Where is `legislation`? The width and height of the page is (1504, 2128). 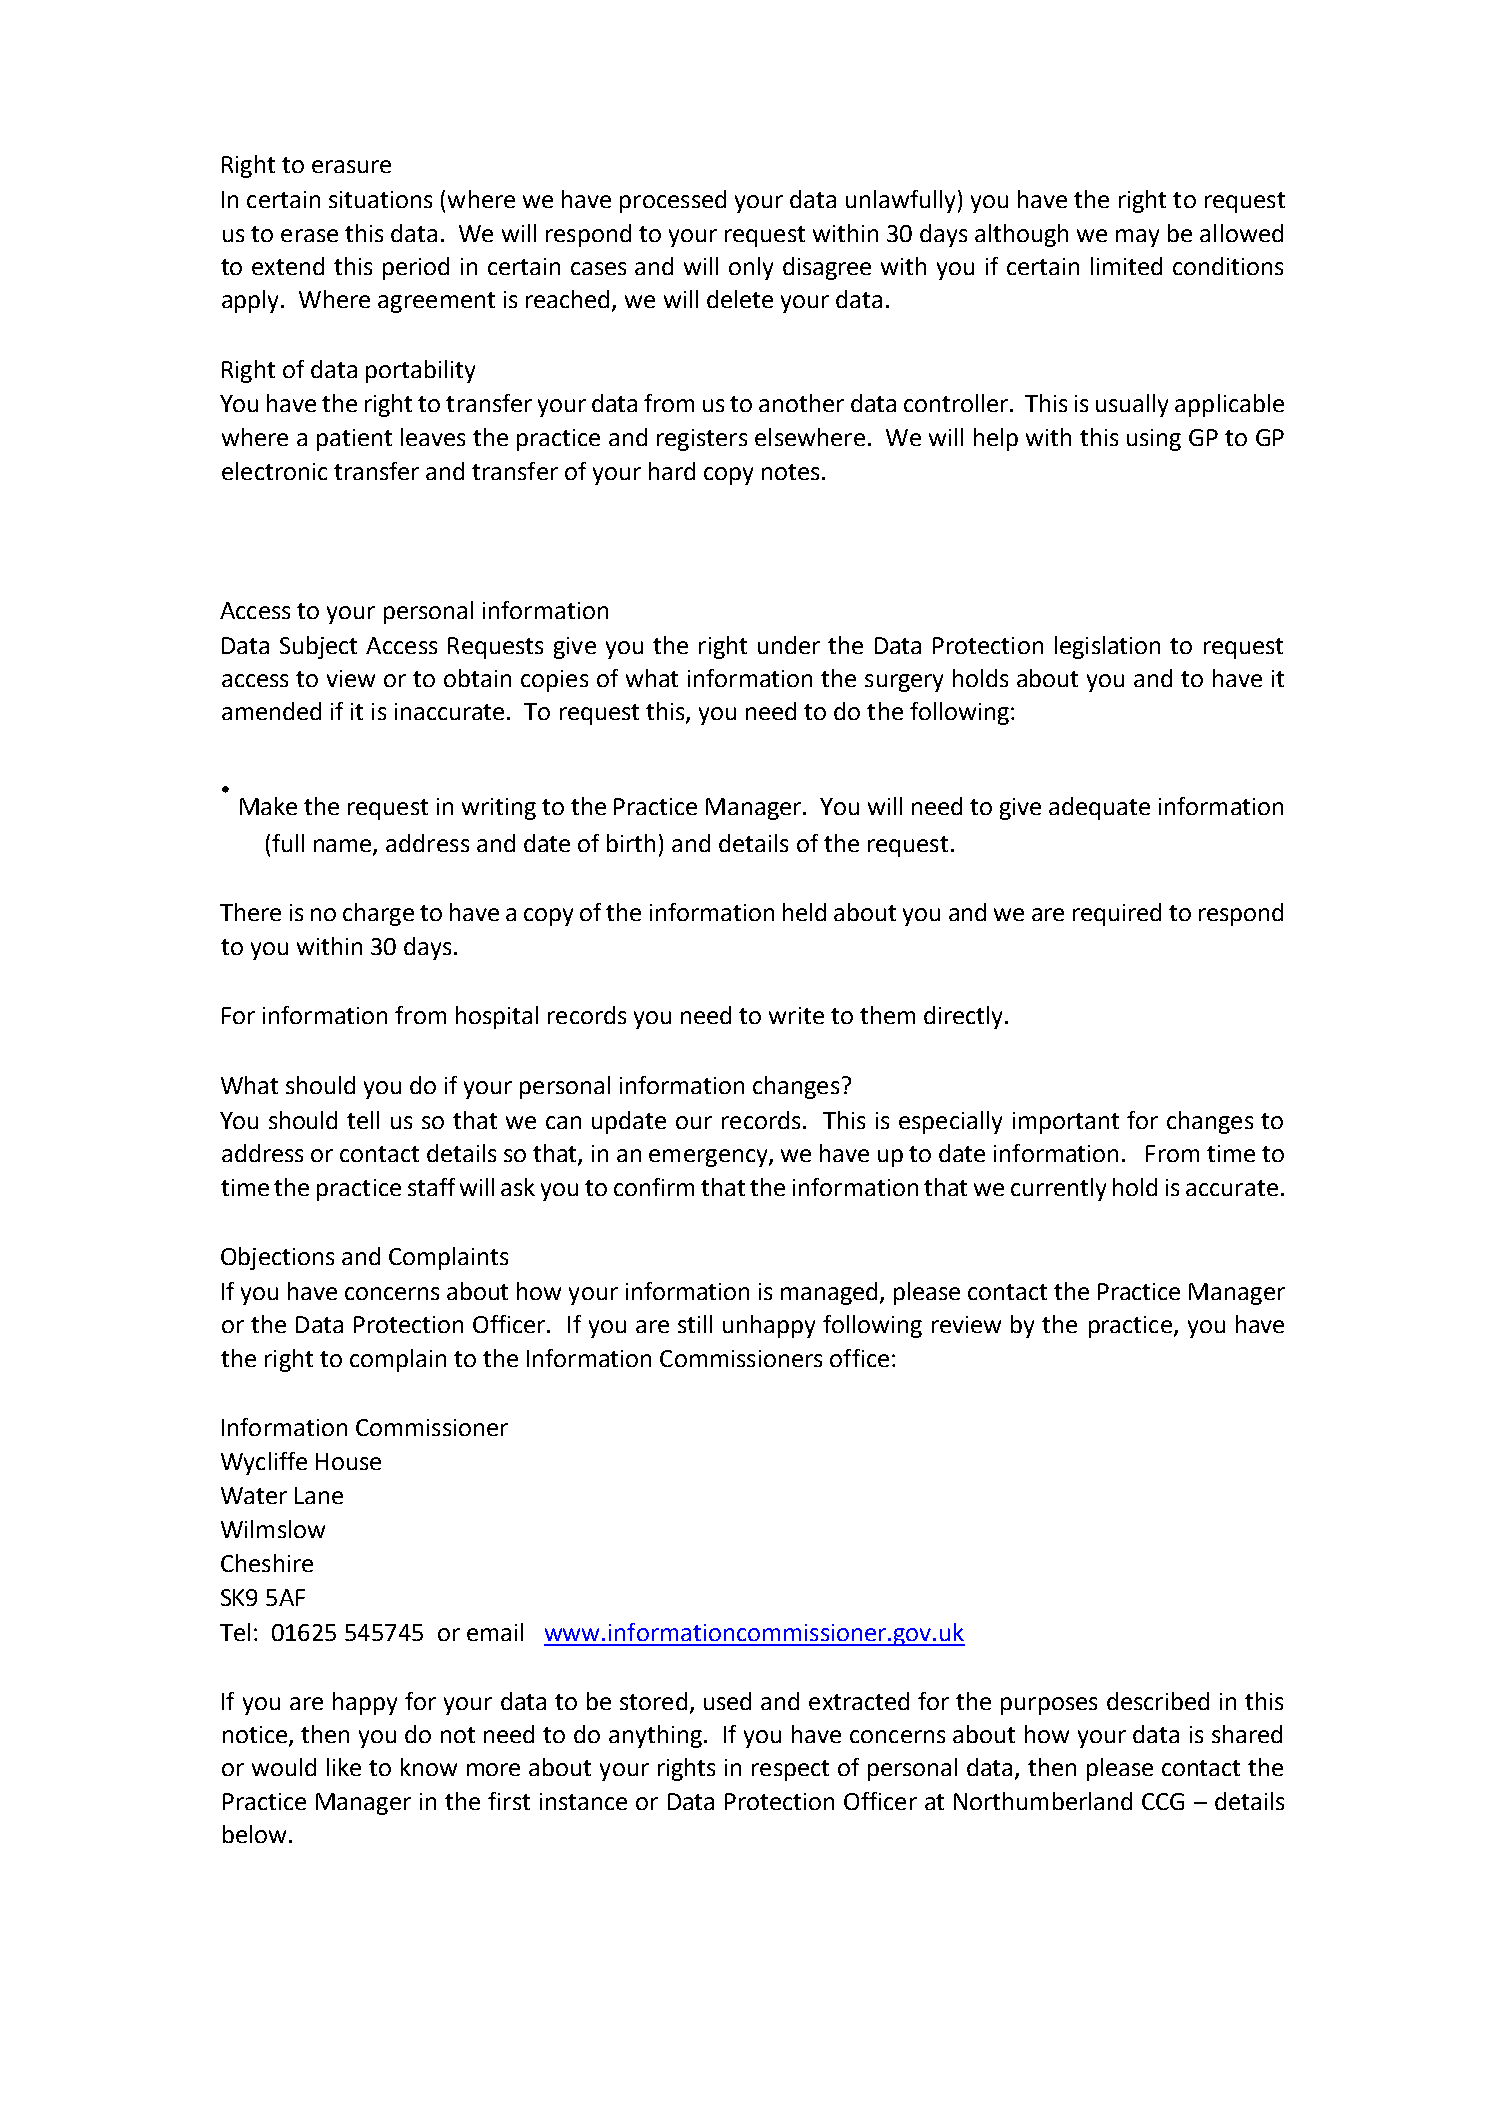 legislation is located at coordinates (1107, 647).
